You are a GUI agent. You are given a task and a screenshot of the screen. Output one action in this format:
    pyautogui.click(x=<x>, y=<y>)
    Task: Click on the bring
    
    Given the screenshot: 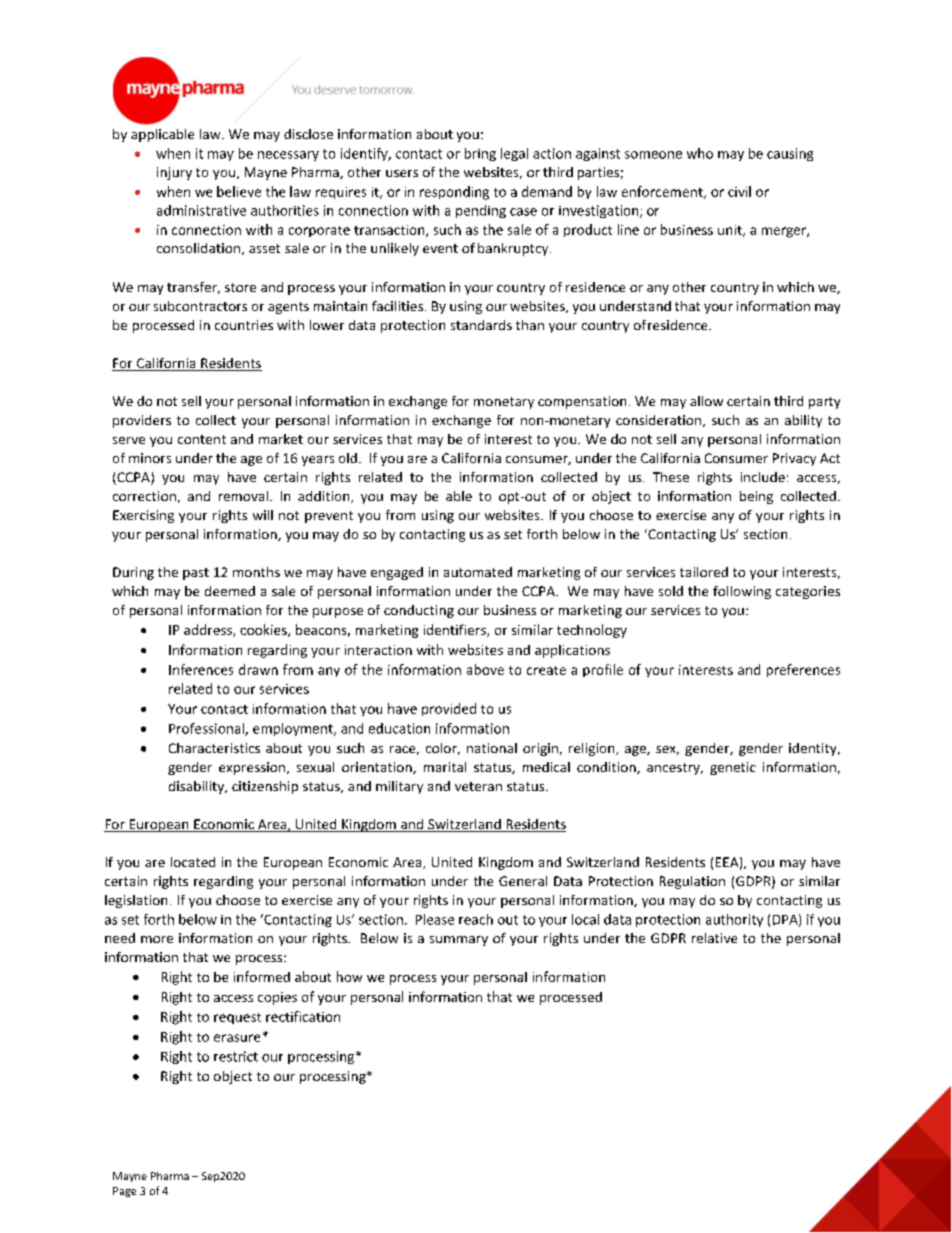 What is the action you would take?
    pyautogui.click(x=480, y=154)
